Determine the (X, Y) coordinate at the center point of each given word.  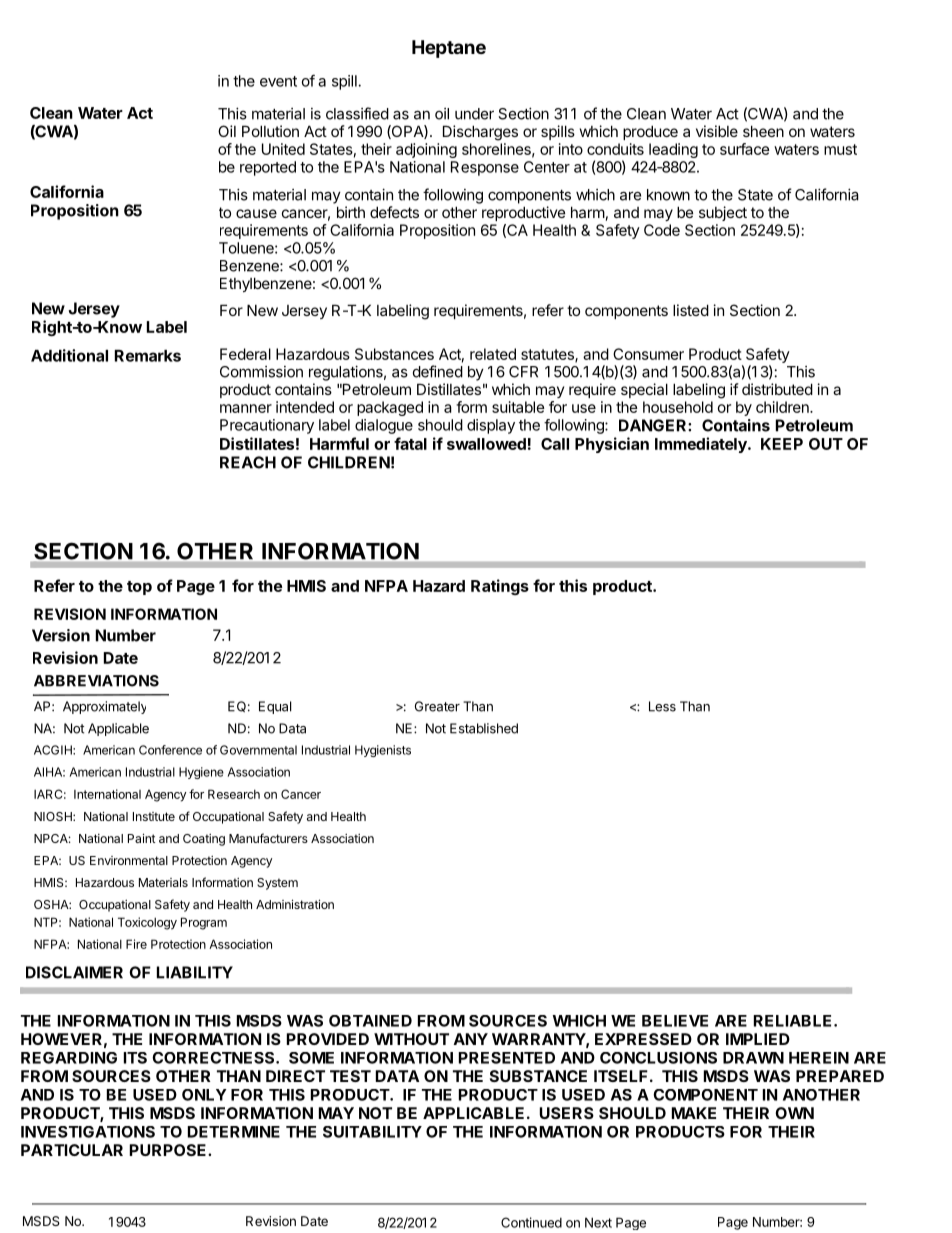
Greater (437, 706)
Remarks (148, 356)
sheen (763, 131)
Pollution (270, 131)
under (474, 114)
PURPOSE (169, 1150)
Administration (295, 904)
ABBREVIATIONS (96, 681)
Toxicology (147, 923)
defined (438, 371)
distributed (777, 389)
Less (662, 706)
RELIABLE (794, 1021)
